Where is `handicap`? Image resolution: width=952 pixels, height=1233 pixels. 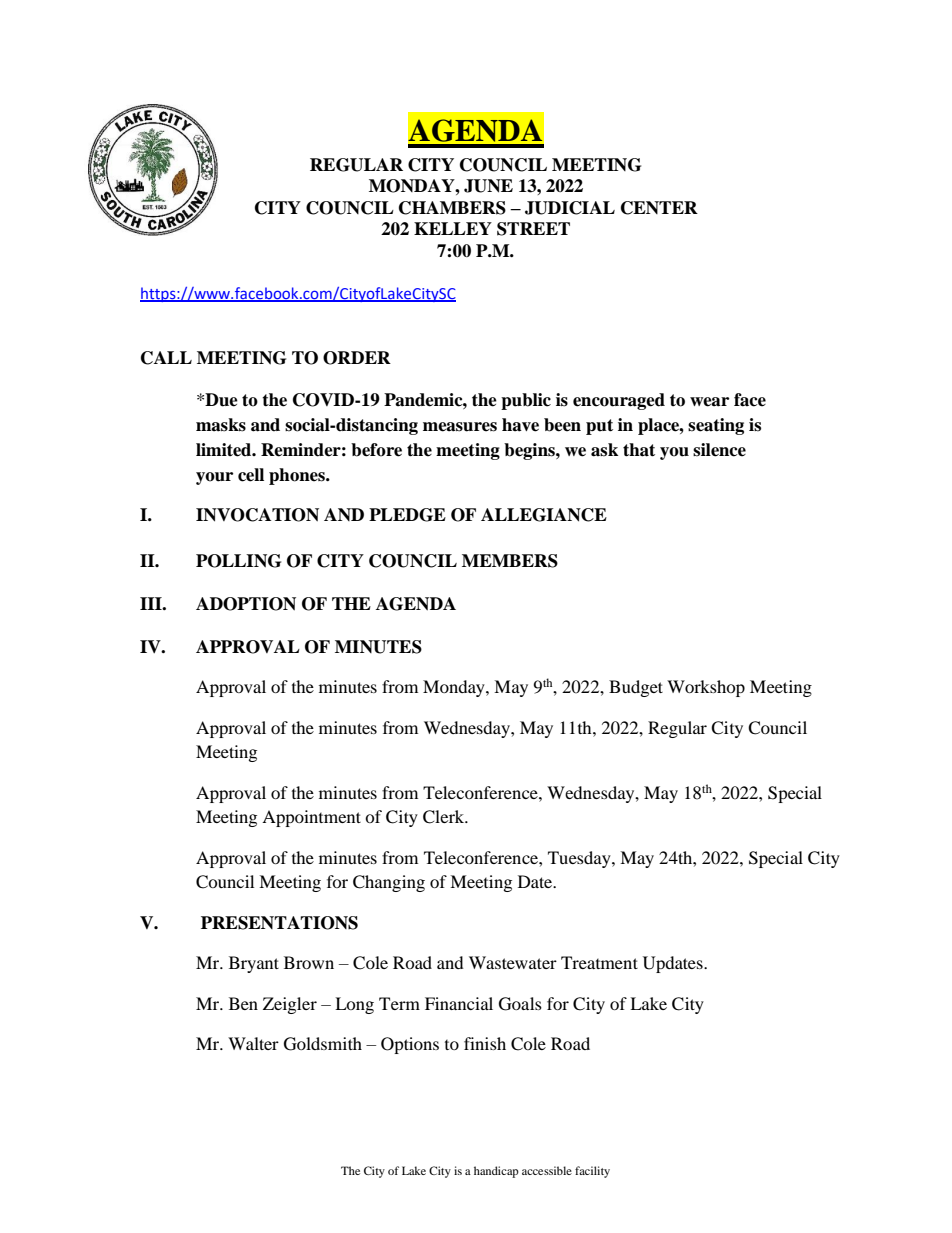 handicap is located at coordinates (496, 1172).
